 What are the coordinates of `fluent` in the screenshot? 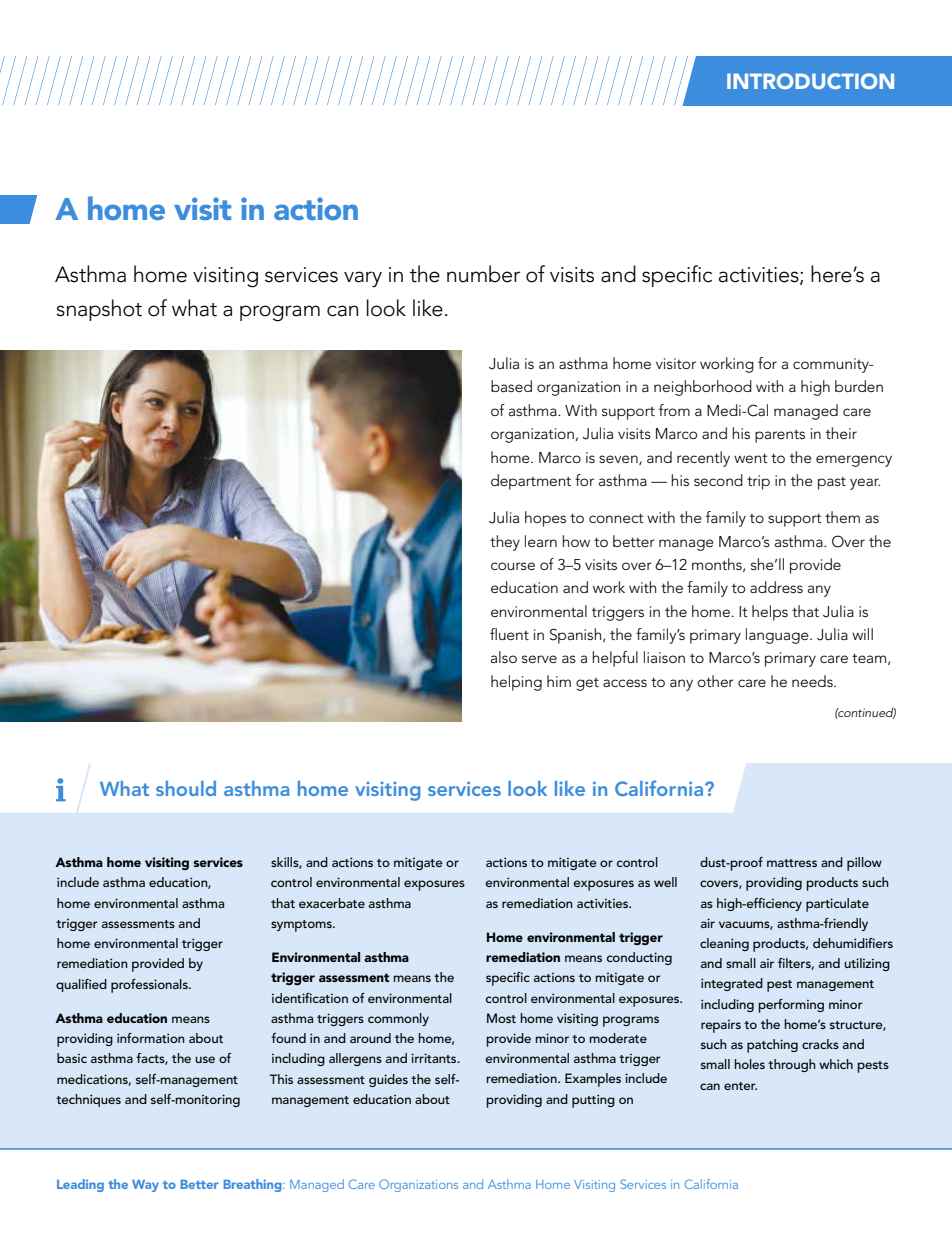 It's located at (509, 634).
